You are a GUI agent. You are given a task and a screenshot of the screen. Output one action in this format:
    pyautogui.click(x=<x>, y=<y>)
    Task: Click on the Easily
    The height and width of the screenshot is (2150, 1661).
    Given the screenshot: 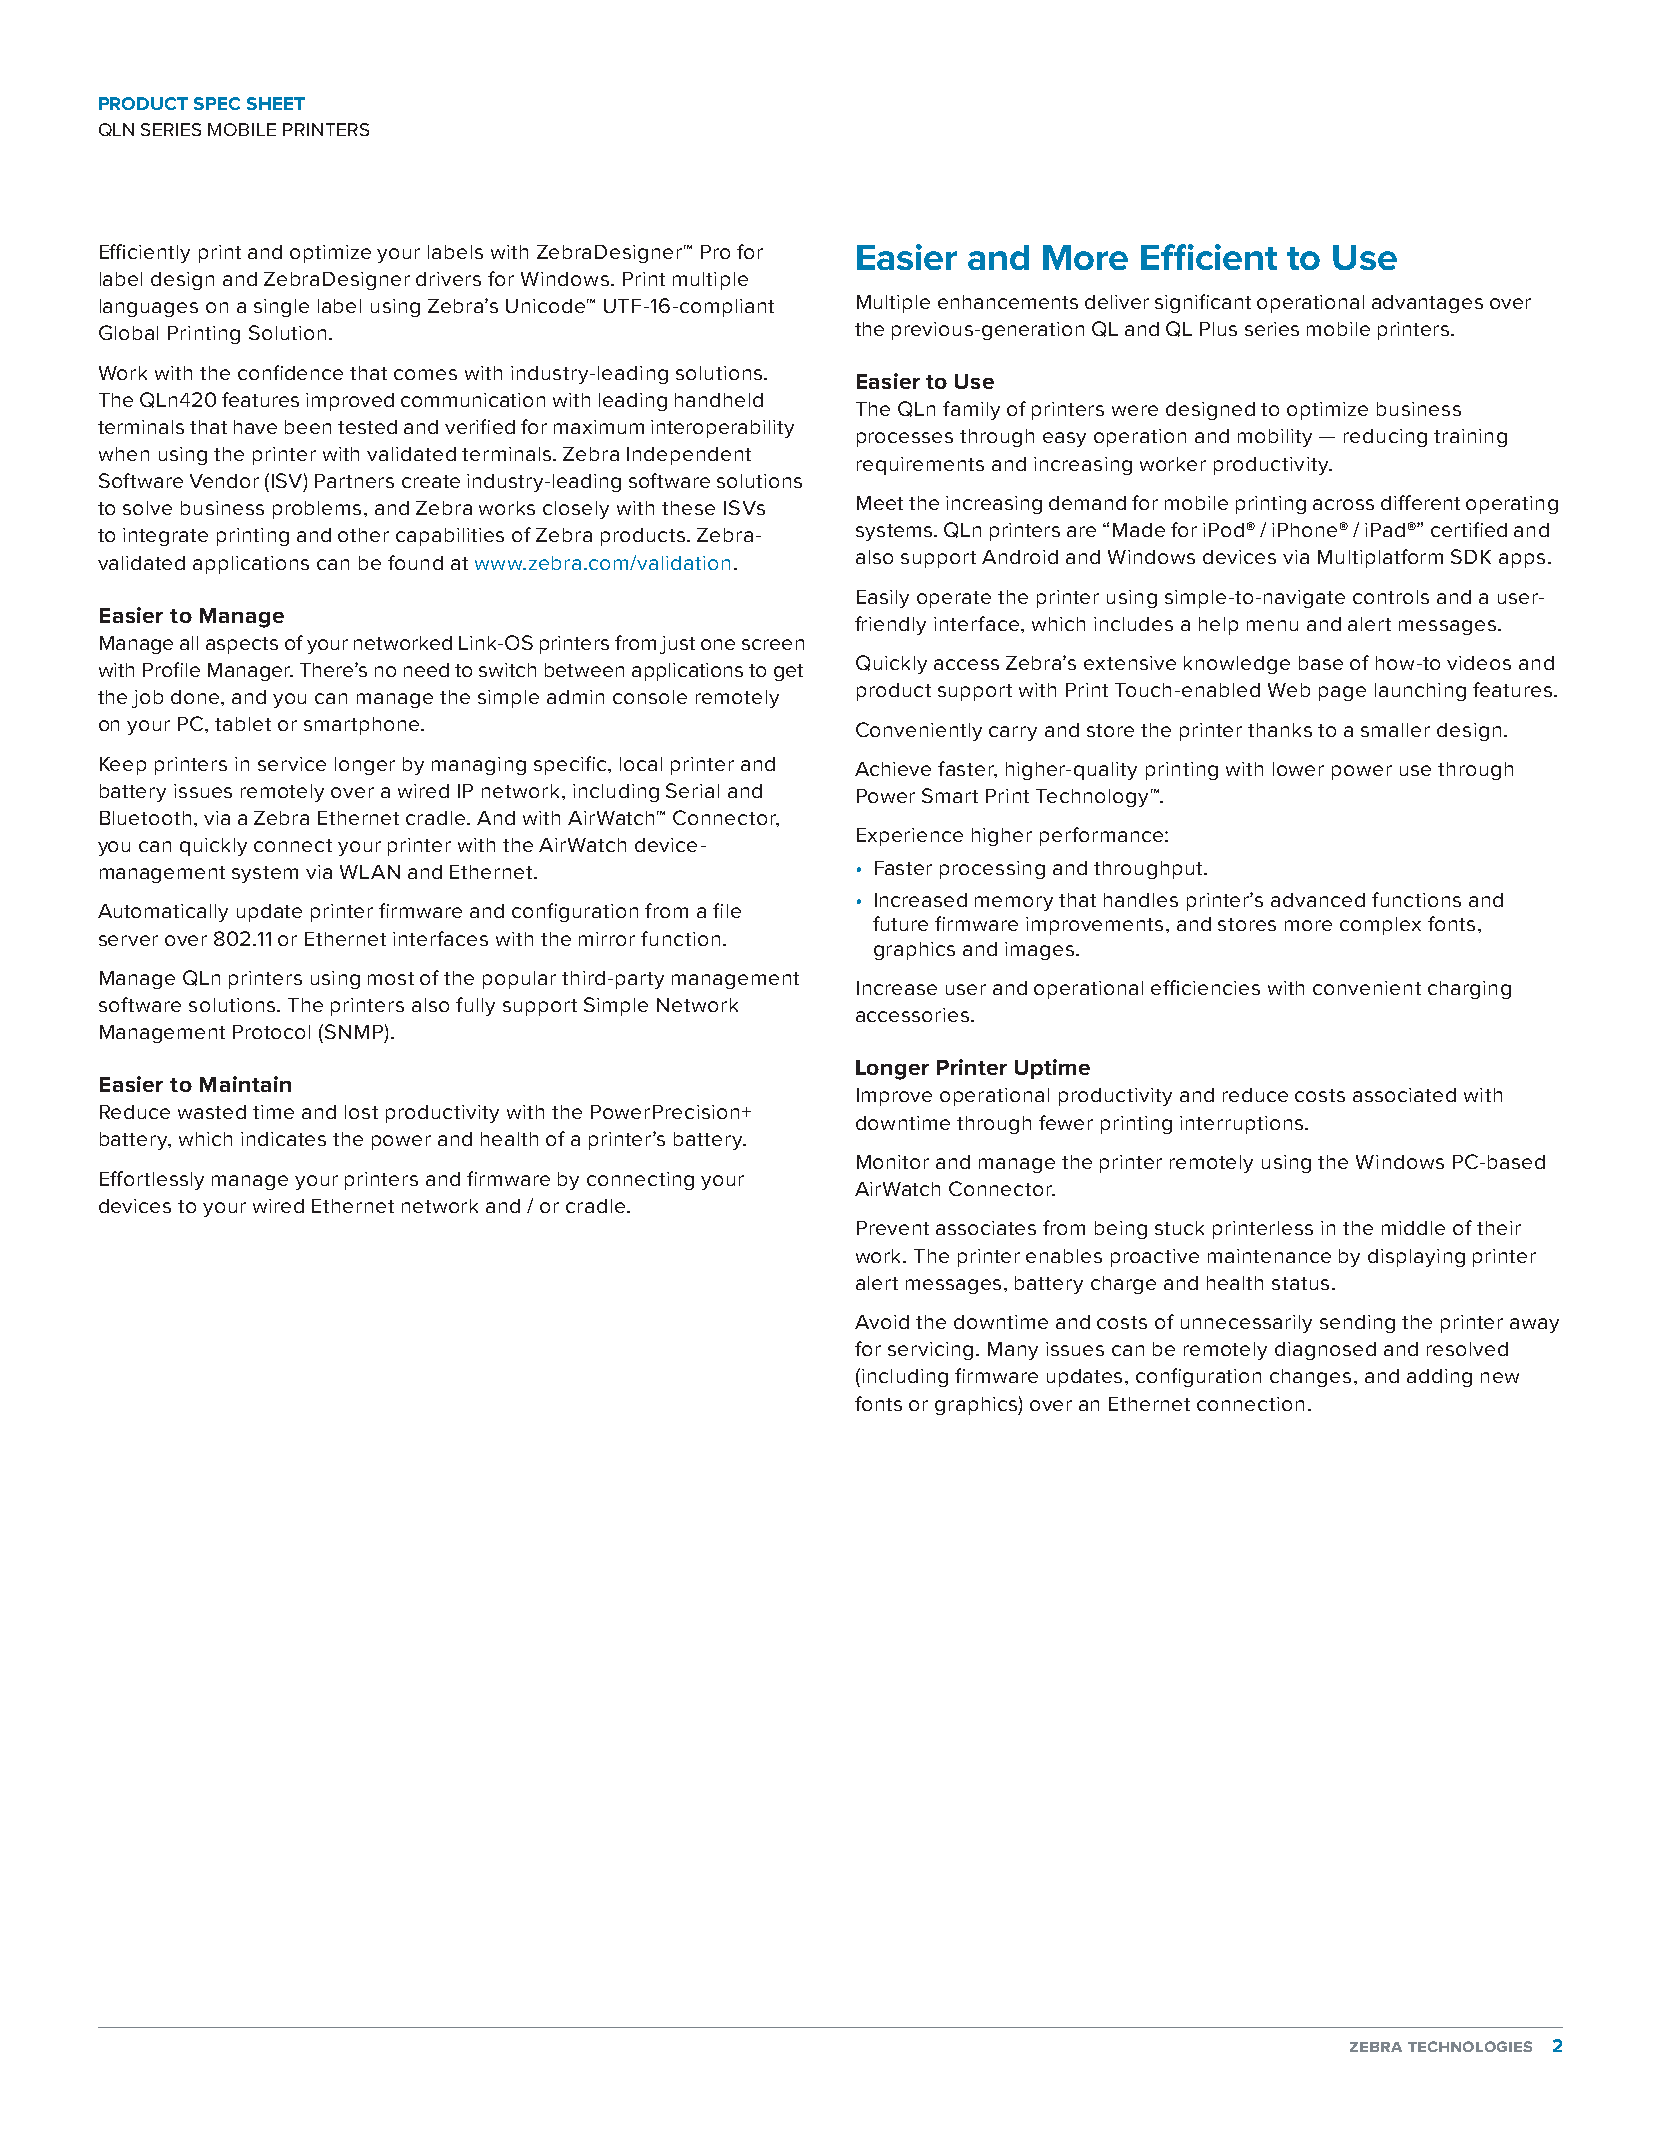 What is the action you would take?
    pyautogui.click(x=883, y=599)
